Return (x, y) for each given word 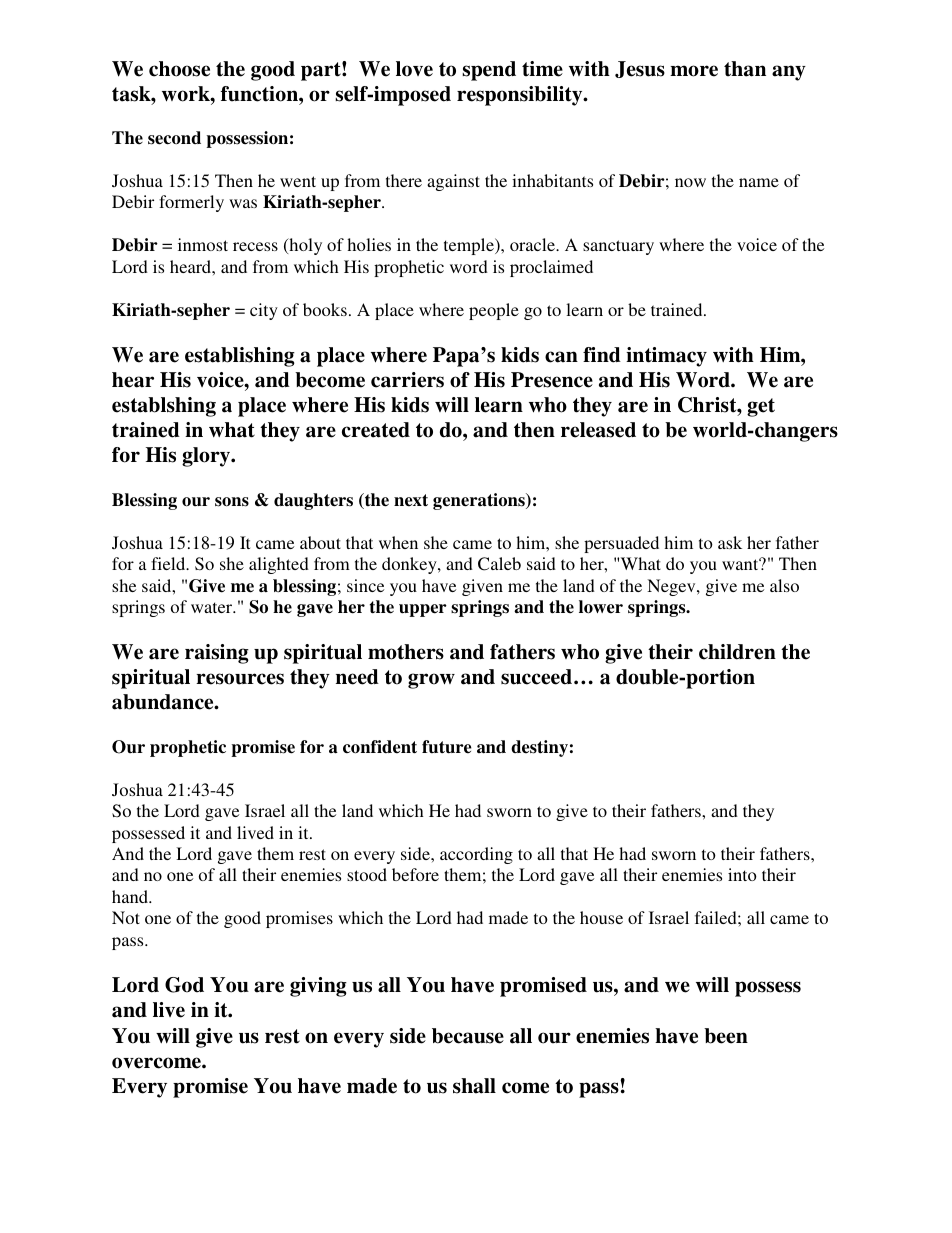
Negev (672, 587)
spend (489, 71)
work (187, 94)
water (213, 607)
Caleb (499, 564)
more (694, 71)
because (468, 1036)
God (184, 985)
